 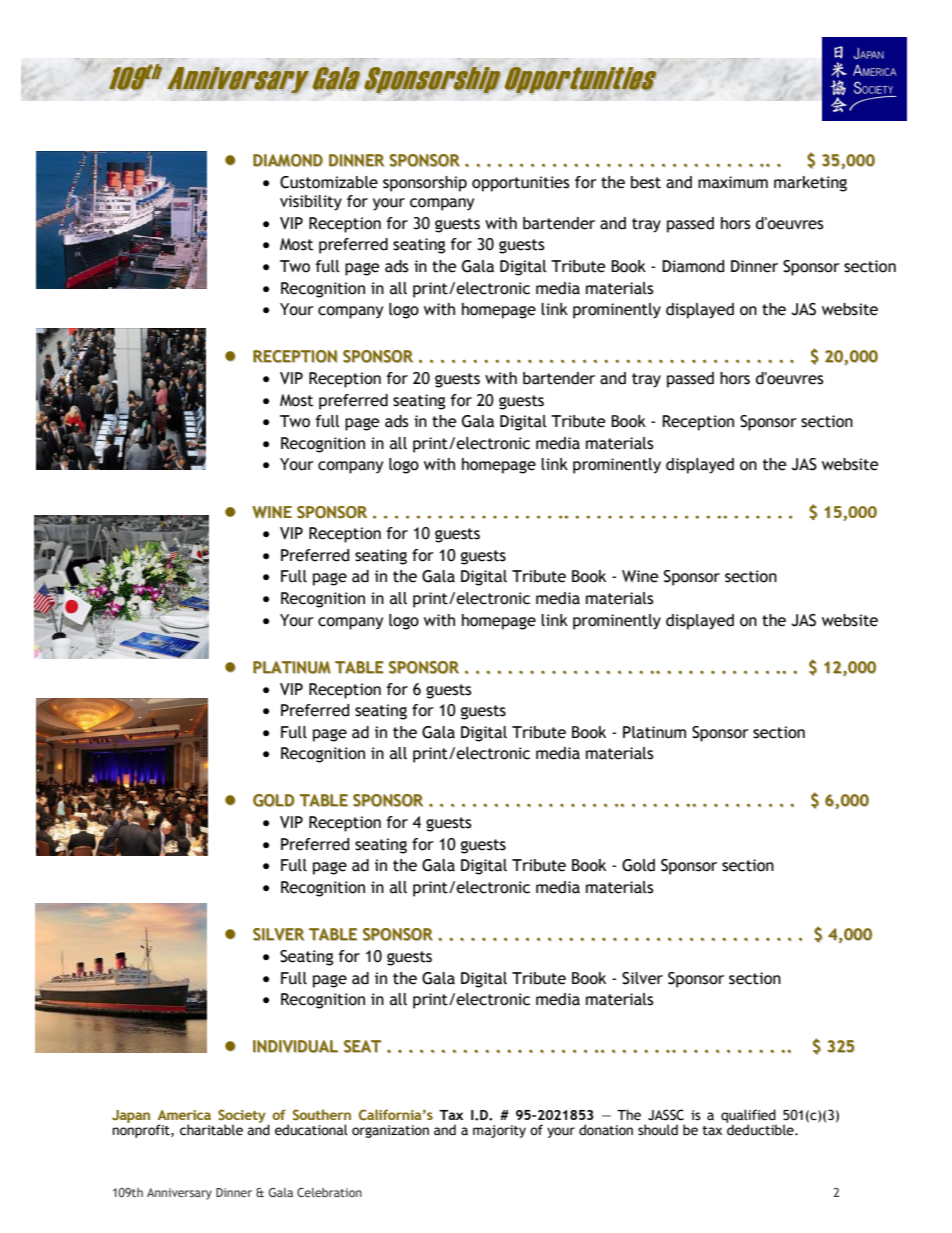 What do you see at coordinates (658, 1130) in the document?
I see `should` at bounding box center [658, 1130].
